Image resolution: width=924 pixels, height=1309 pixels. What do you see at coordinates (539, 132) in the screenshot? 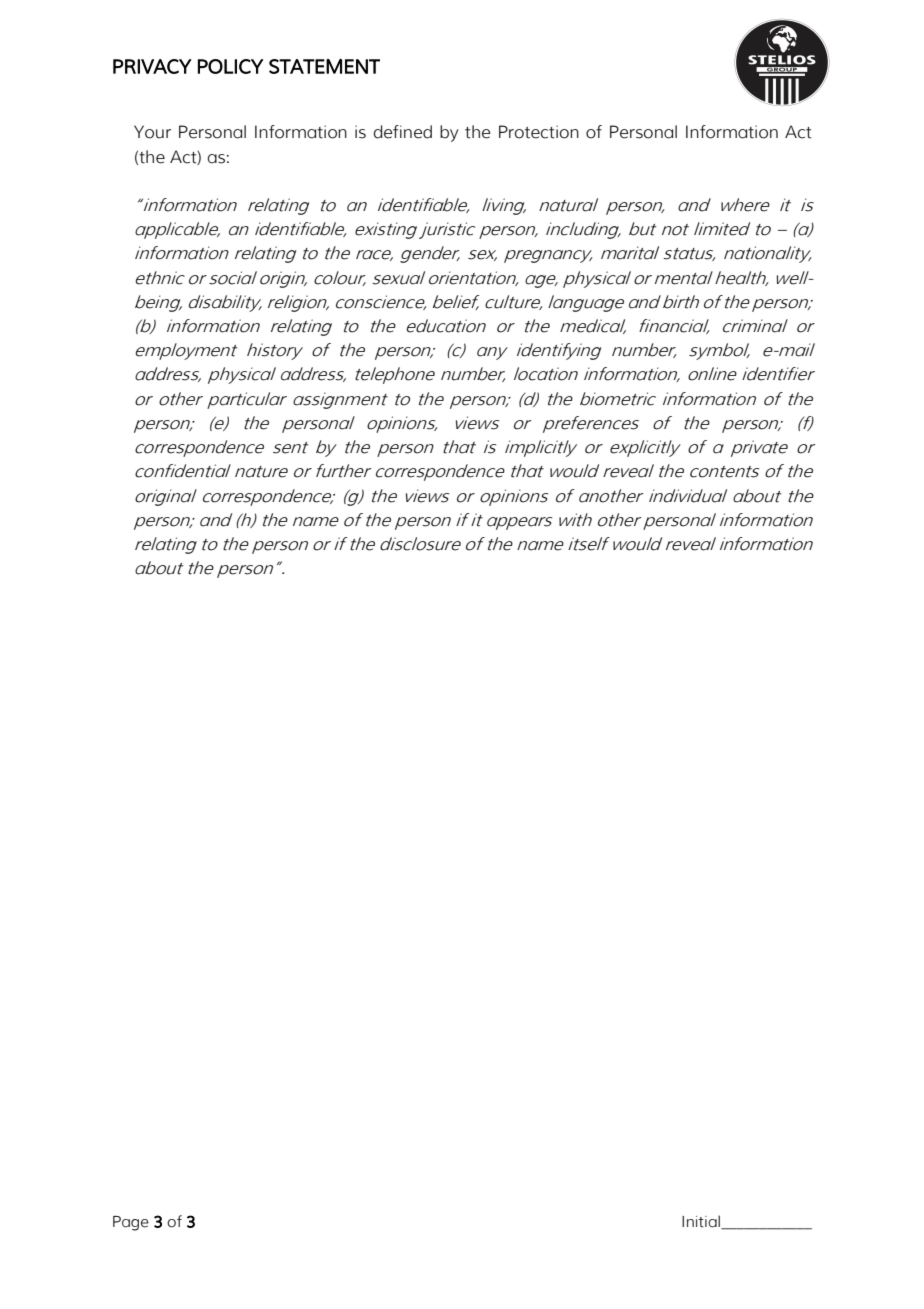
I see `Protection` at bounding box center [539, 132].
